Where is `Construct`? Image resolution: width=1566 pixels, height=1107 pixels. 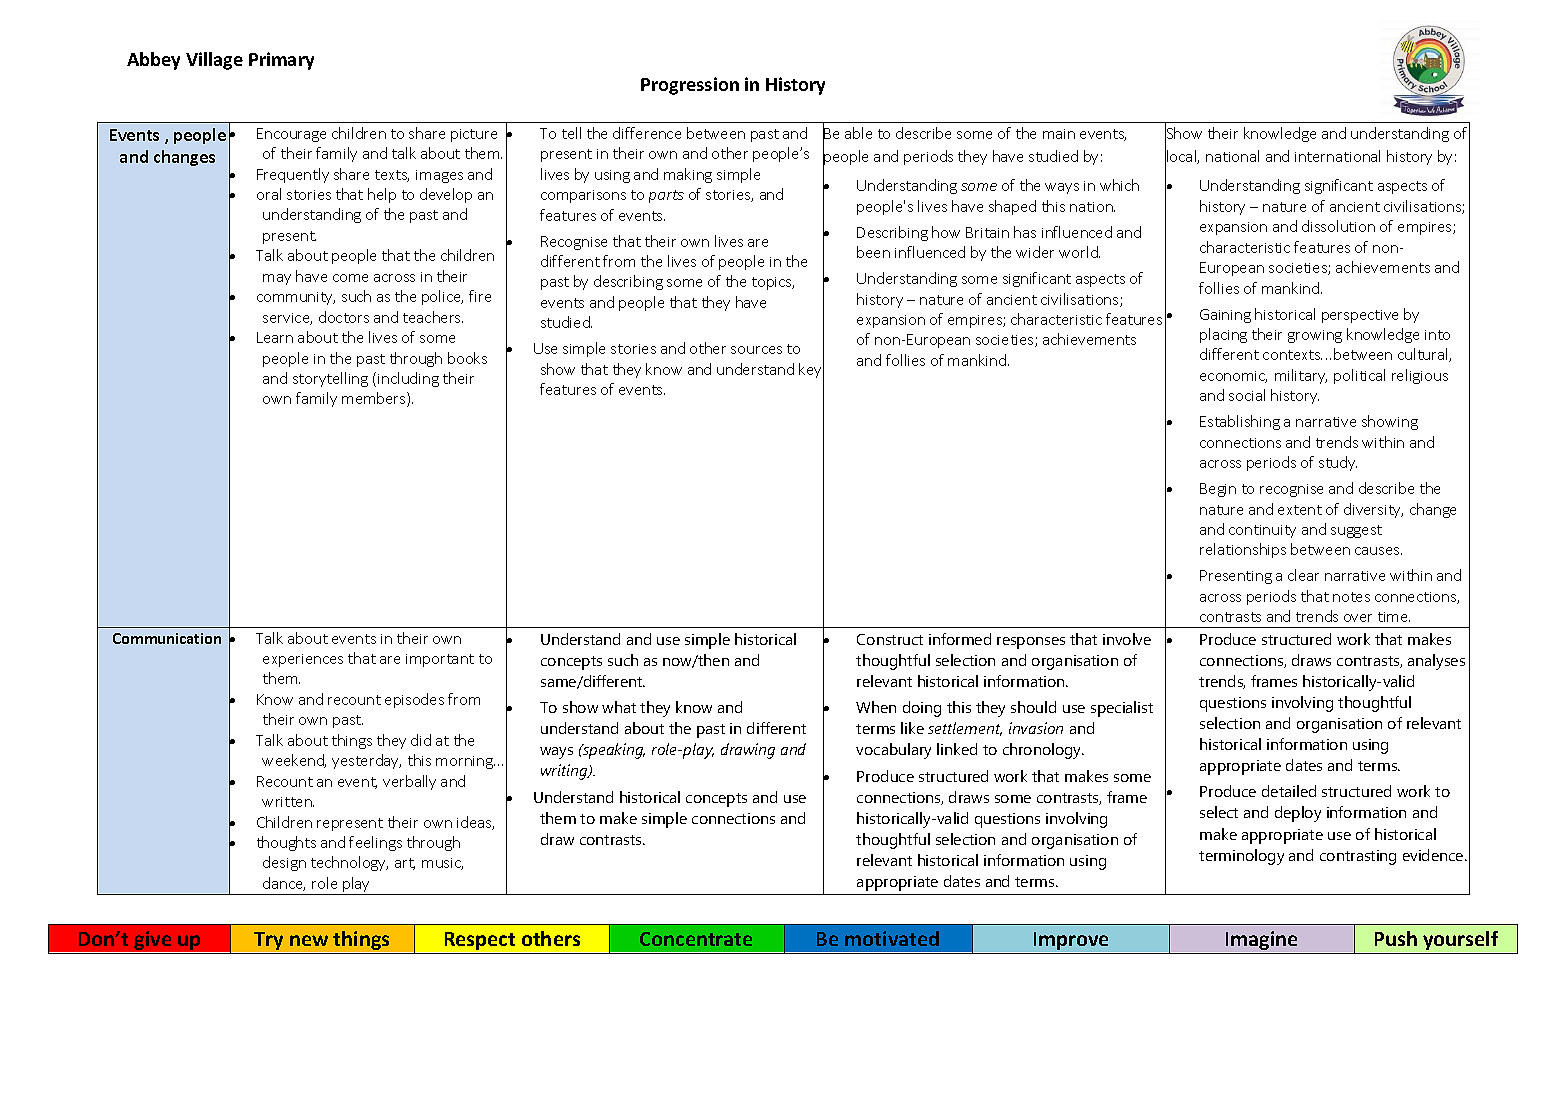 Construct is located at coordinates (890, 639).
